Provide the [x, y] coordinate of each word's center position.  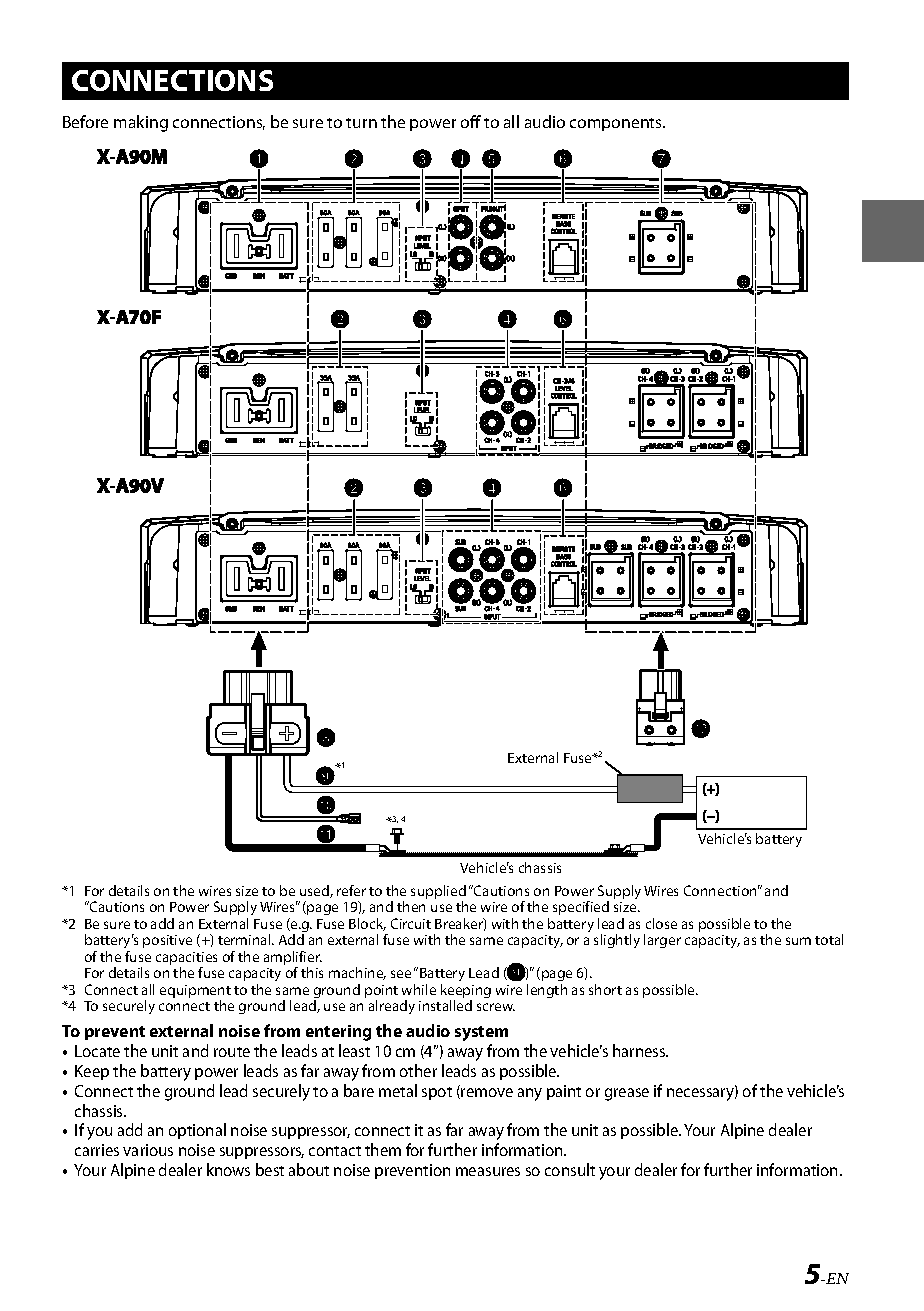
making [141, 123]
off [471, 121]
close [661, 923]
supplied [438, 893]
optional [197, 1131]
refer [351, 890]
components [617, 124]
